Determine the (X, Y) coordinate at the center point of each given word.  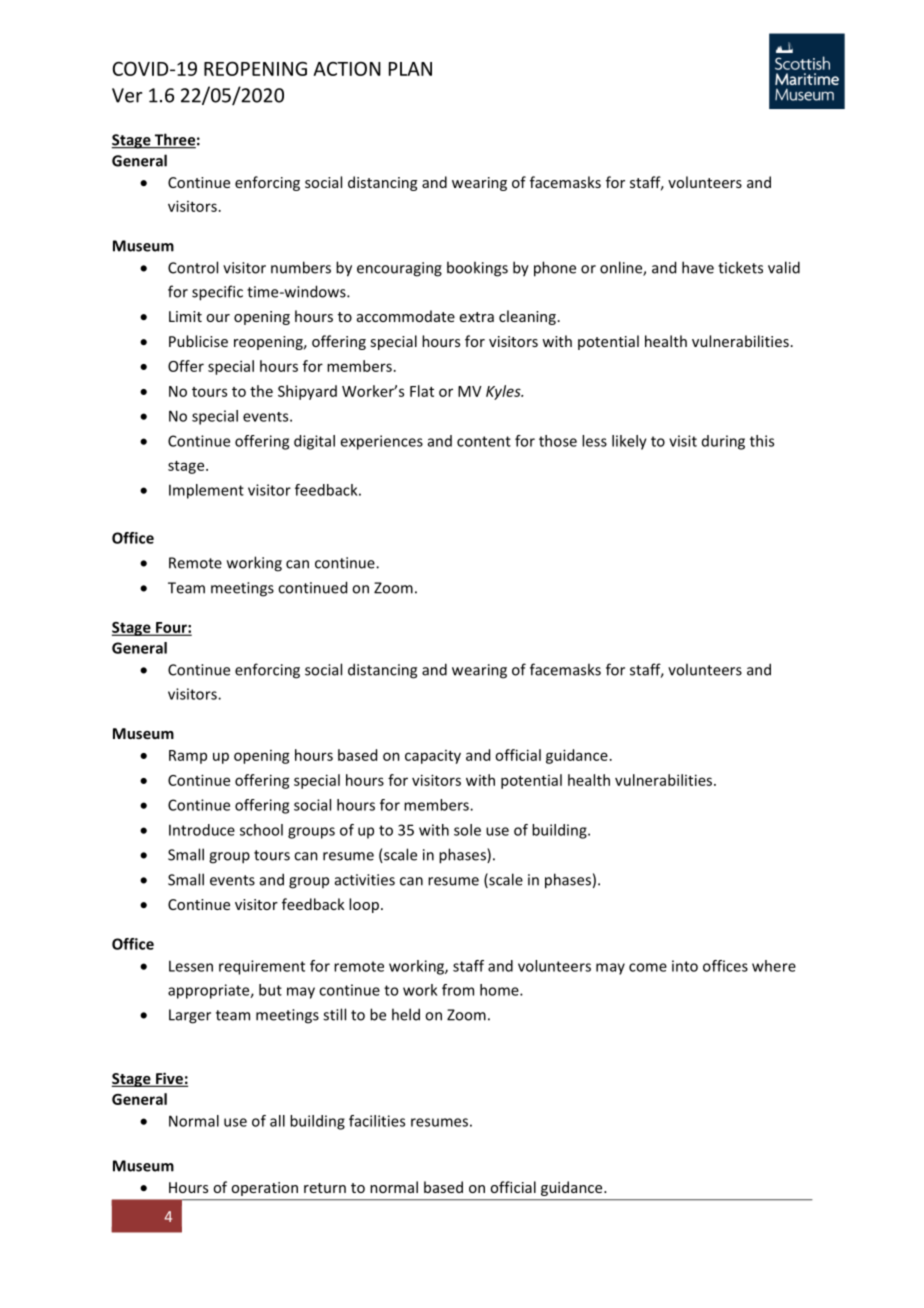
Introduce (202, 830)
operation (265, 1189)
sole (467, 830)
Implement (206, 491)
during (723, 442)
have (698, 267)
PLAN (410, 69)
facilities (377, 1121)
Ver (127, 95)
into (685, 966)
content (484, 441)
